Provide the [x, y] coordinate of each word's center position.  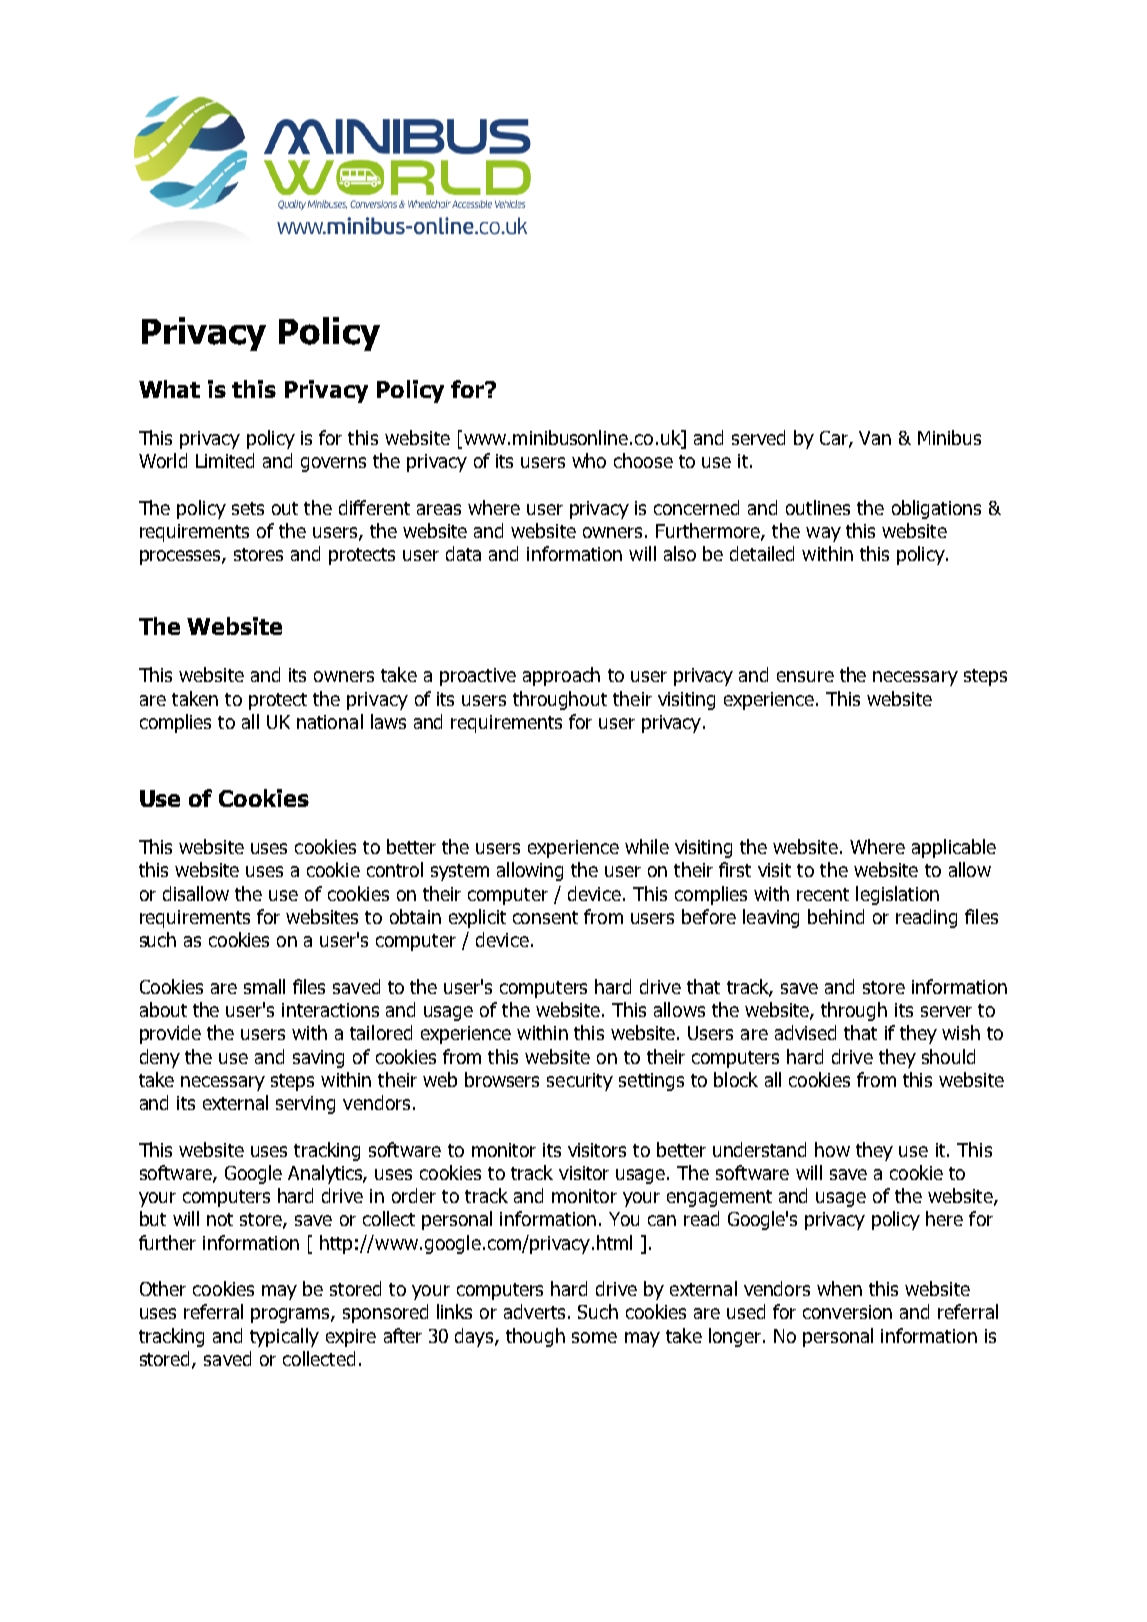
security [580, 1082]
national [330, 721]
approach [561, 676]
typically [284, 1337]
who [589, 460]
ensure [805, 676]
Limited [225, 460]
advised [805, 1032]
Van [875, 438]
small [264, 986]
